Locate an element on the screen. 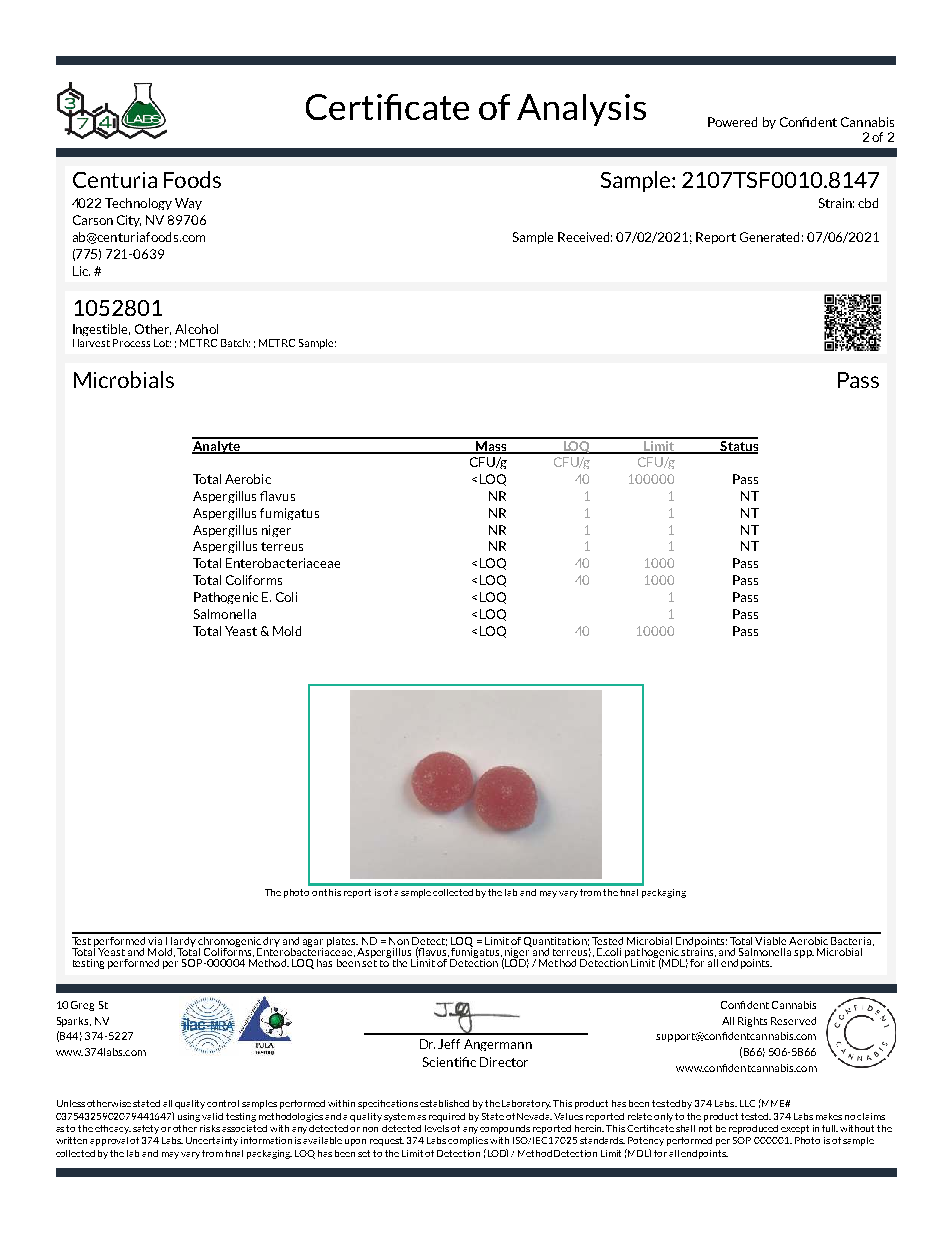 The image size is (952, 1233). required is located at coordinates (447, 1117).
